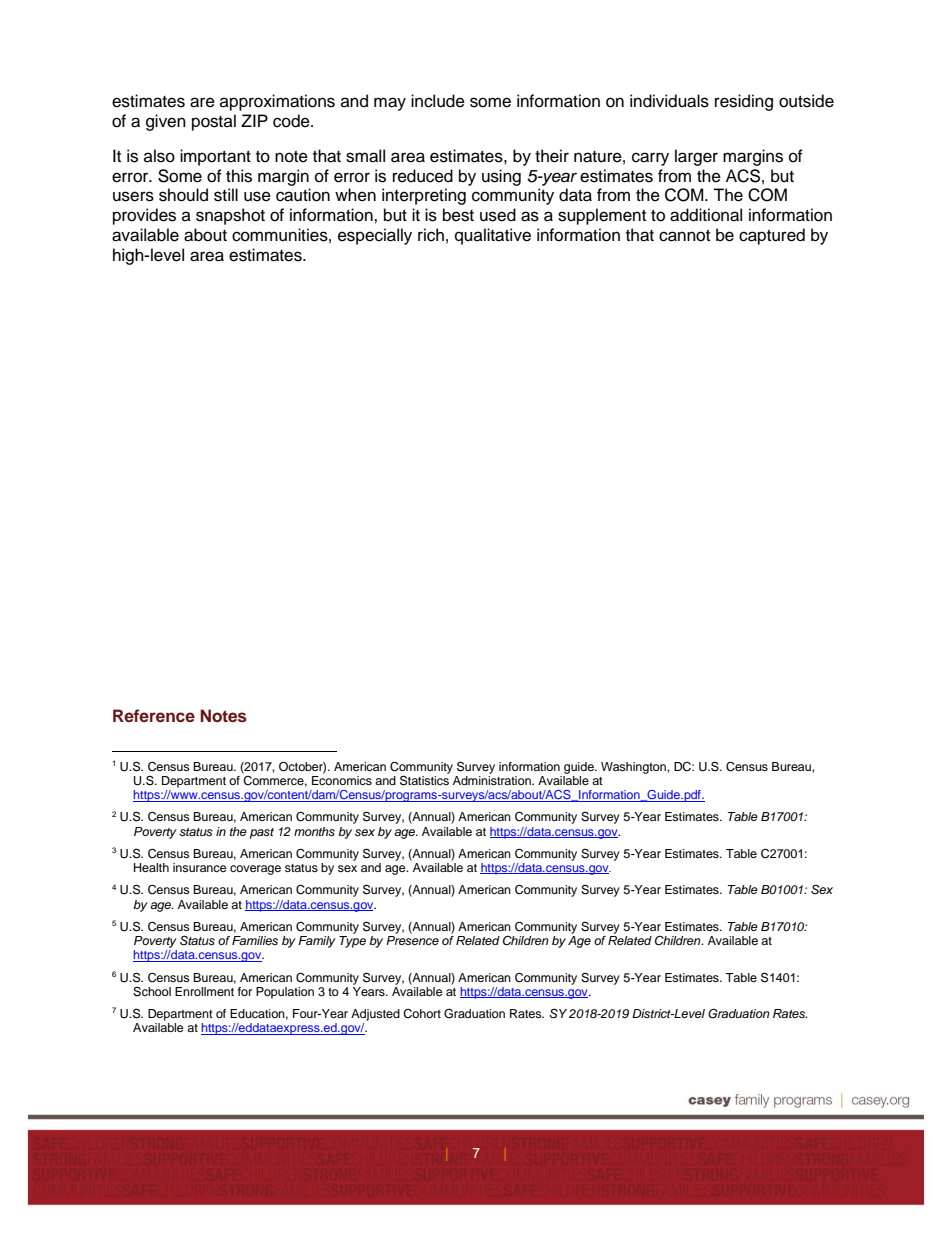 Image resolution: width=952 pixels, height=1233 pixels. Describe the element at coordinates (412, 940) in the screenshot. I see `Presence` at that location.
